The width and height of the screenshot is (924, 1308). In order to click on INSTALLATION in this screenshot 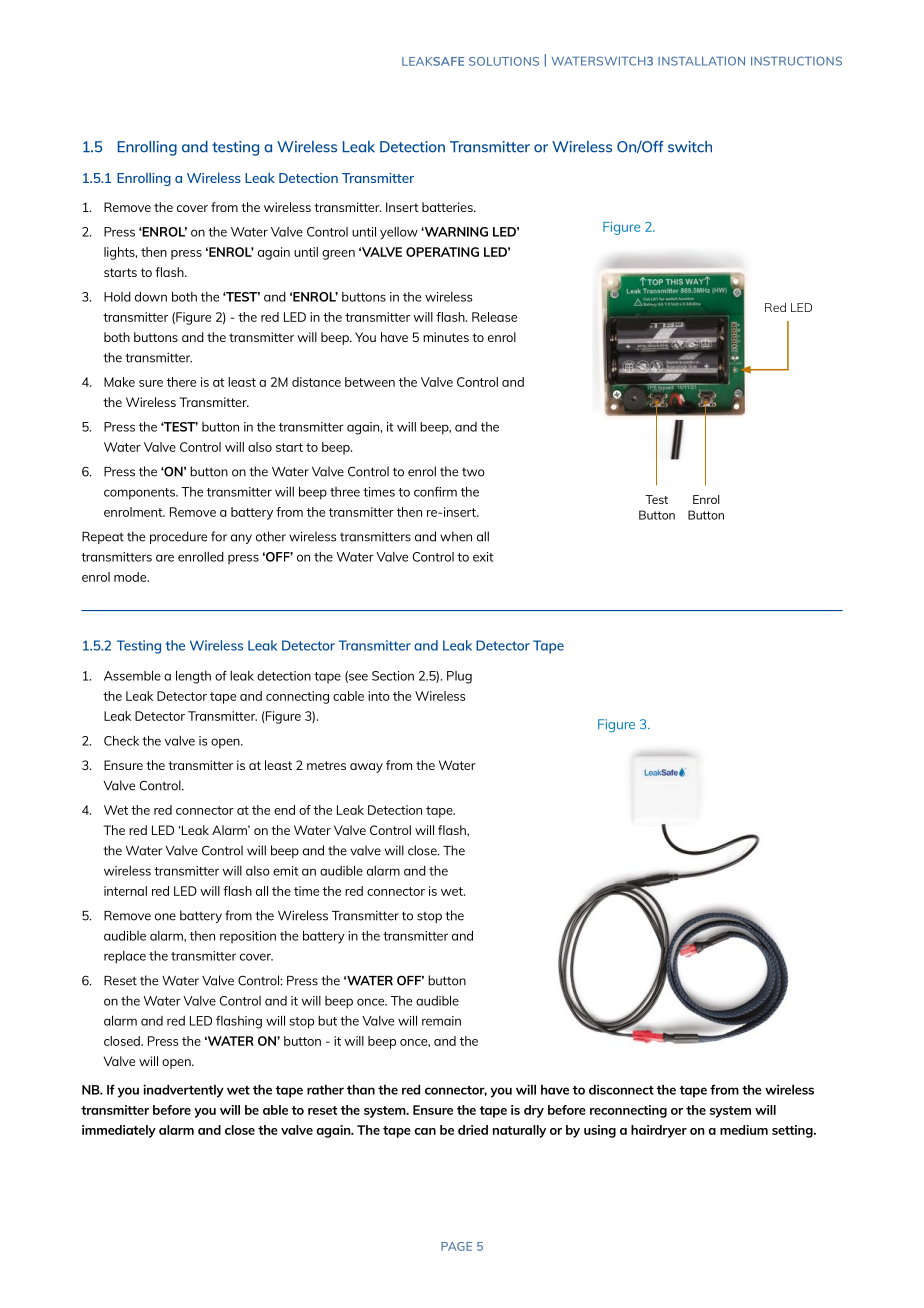, I will do `click(701, 61)`.
